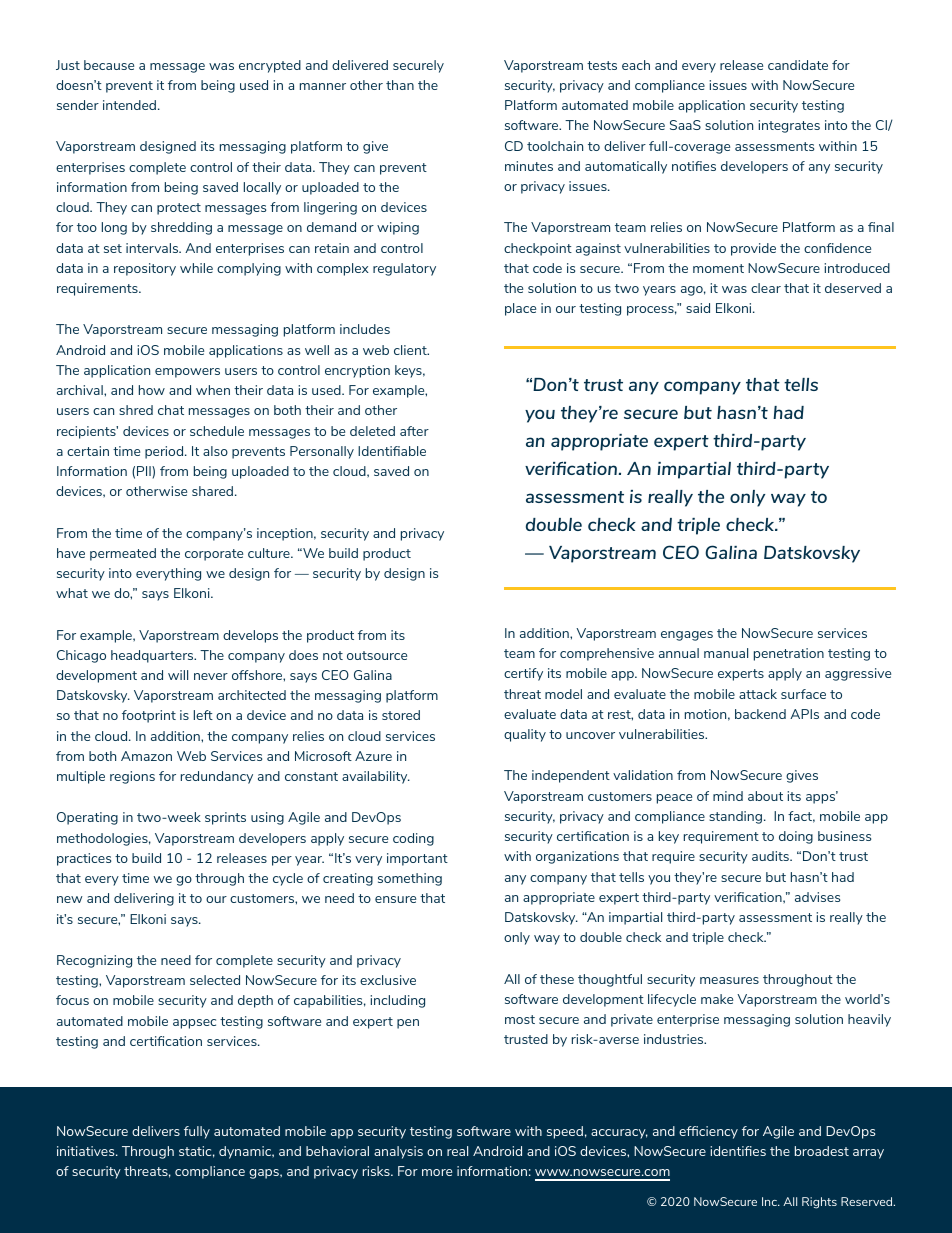  I want to click on integrates, so click(789, 126).
